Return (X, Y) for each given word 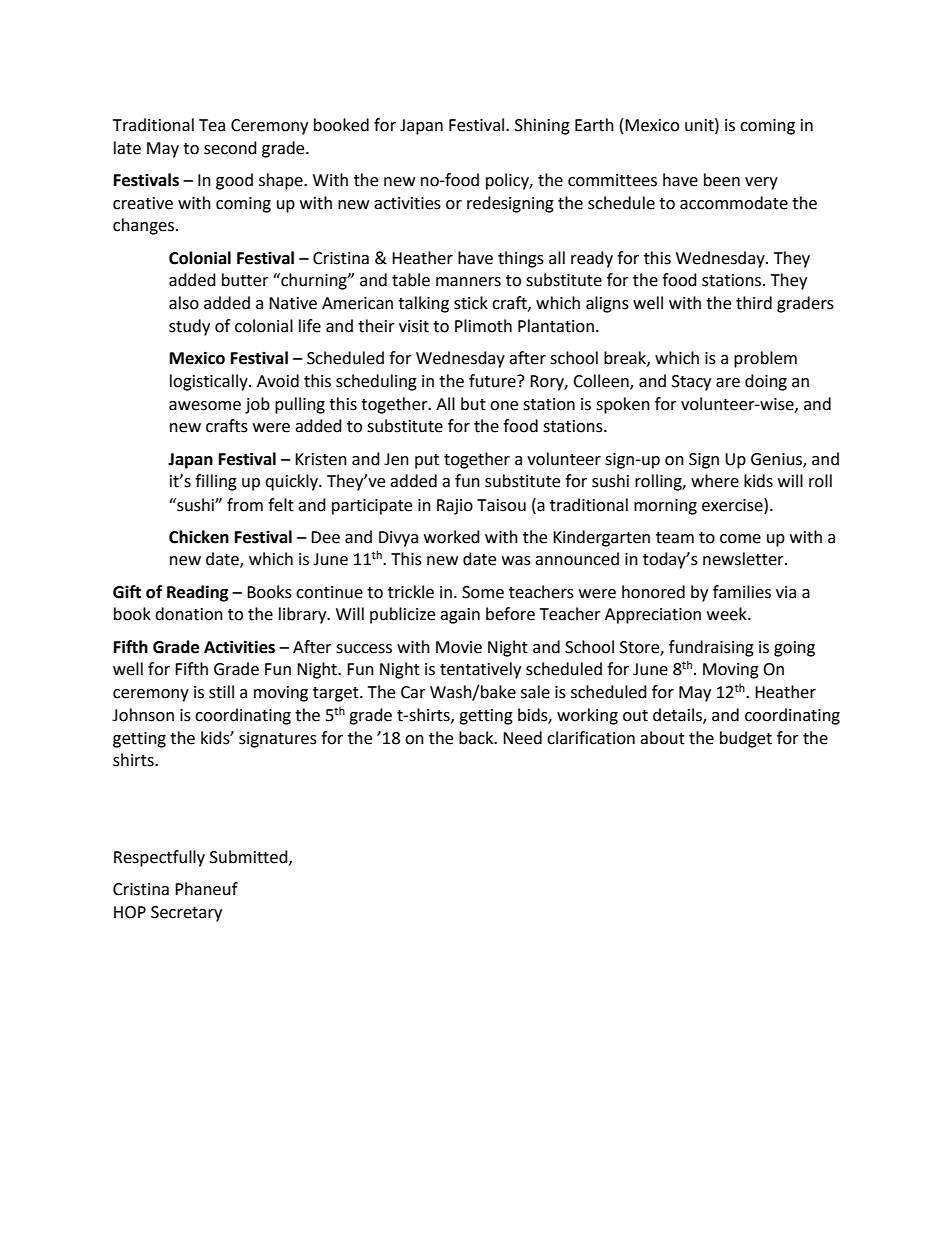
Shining (542, 126)
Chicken (199, 537)
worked (452, 537)
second (230, 148)
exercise (733, 505)
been (722, 180)
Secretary (186, 914)
